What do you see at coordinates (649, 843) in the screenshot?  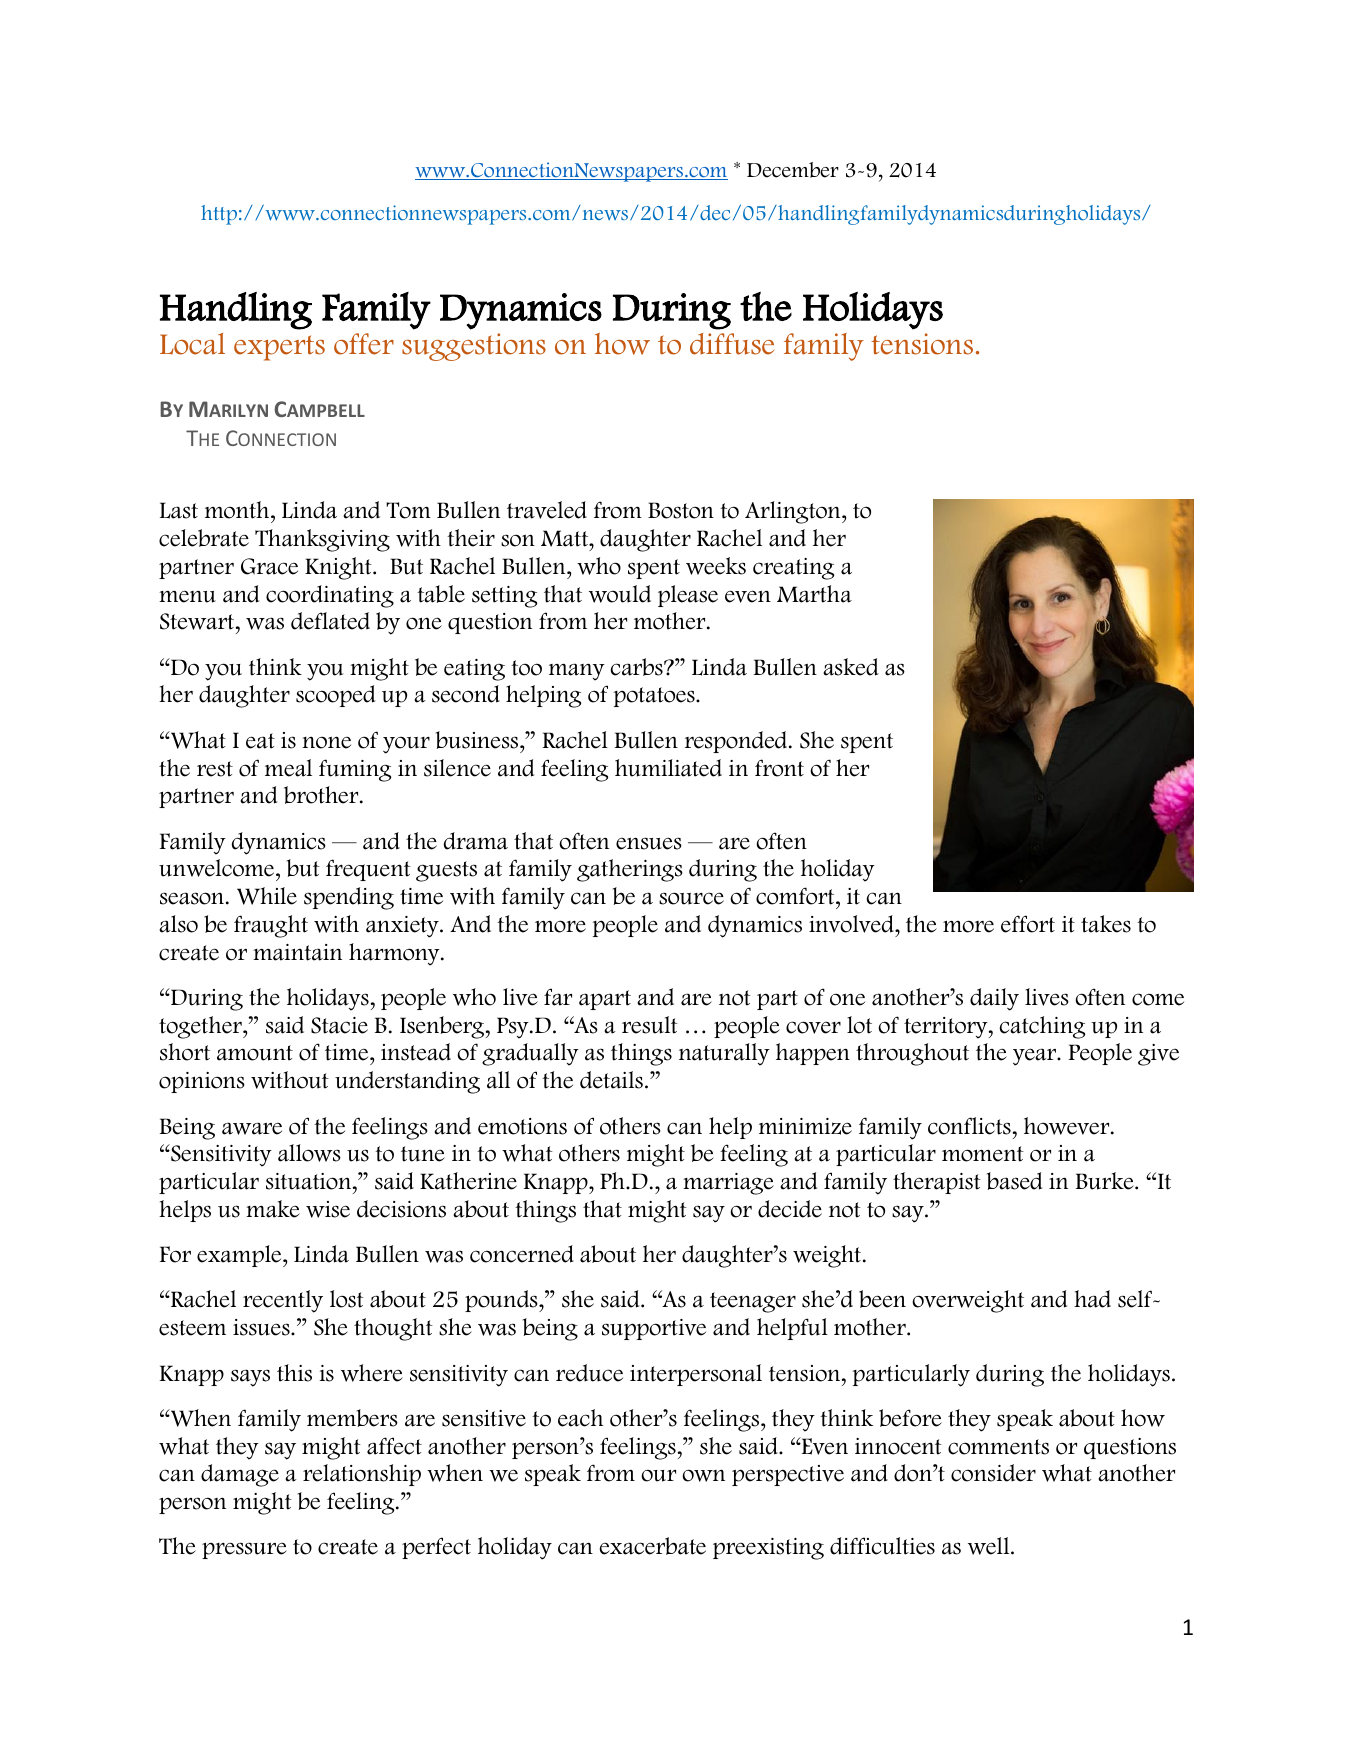 I see `ensues` at bounding box center [649, 843].
